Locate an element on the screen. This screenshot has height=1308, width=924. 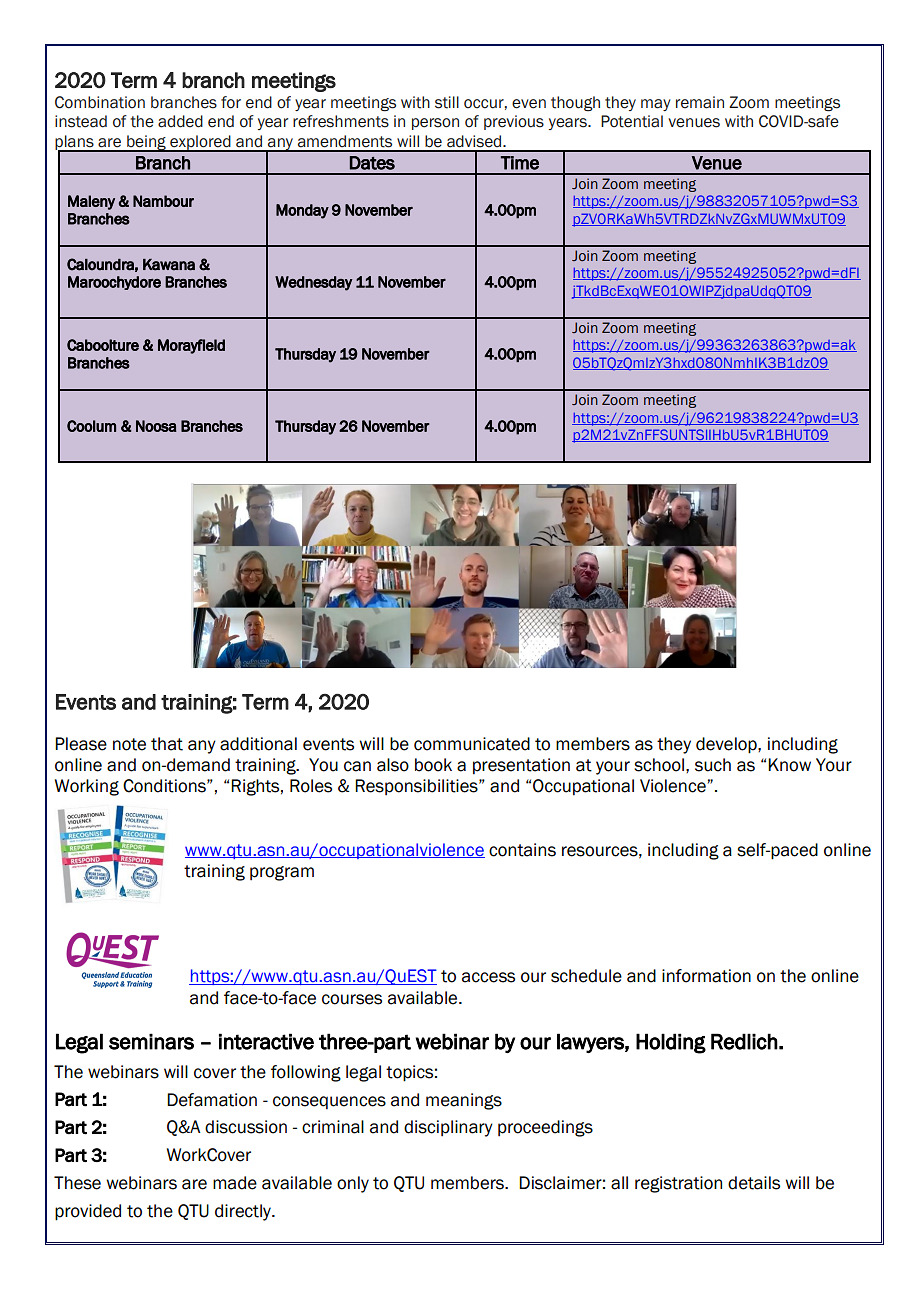
Working is located at coordinates (87, 787).
